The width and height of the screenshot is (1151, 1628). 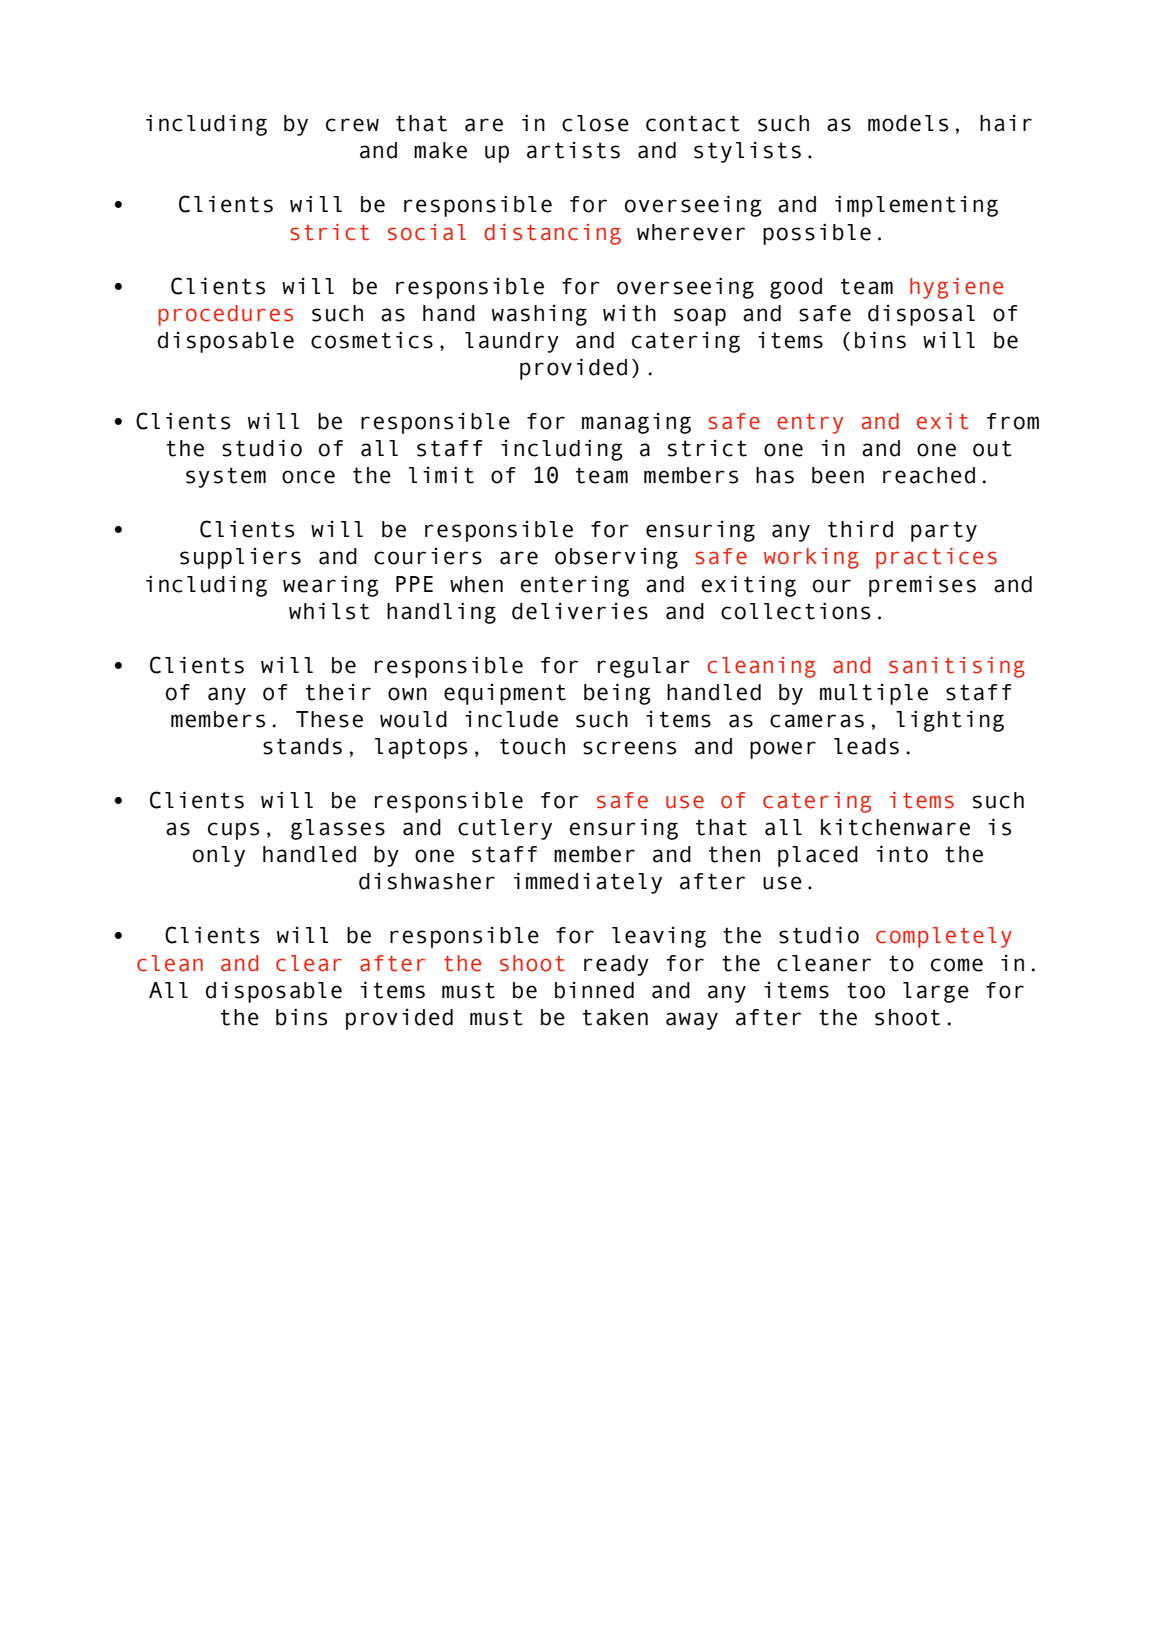 What do you see at coordinates (908, 123) in the screenshot?
I see `models` at bounding box center [908, 123].
